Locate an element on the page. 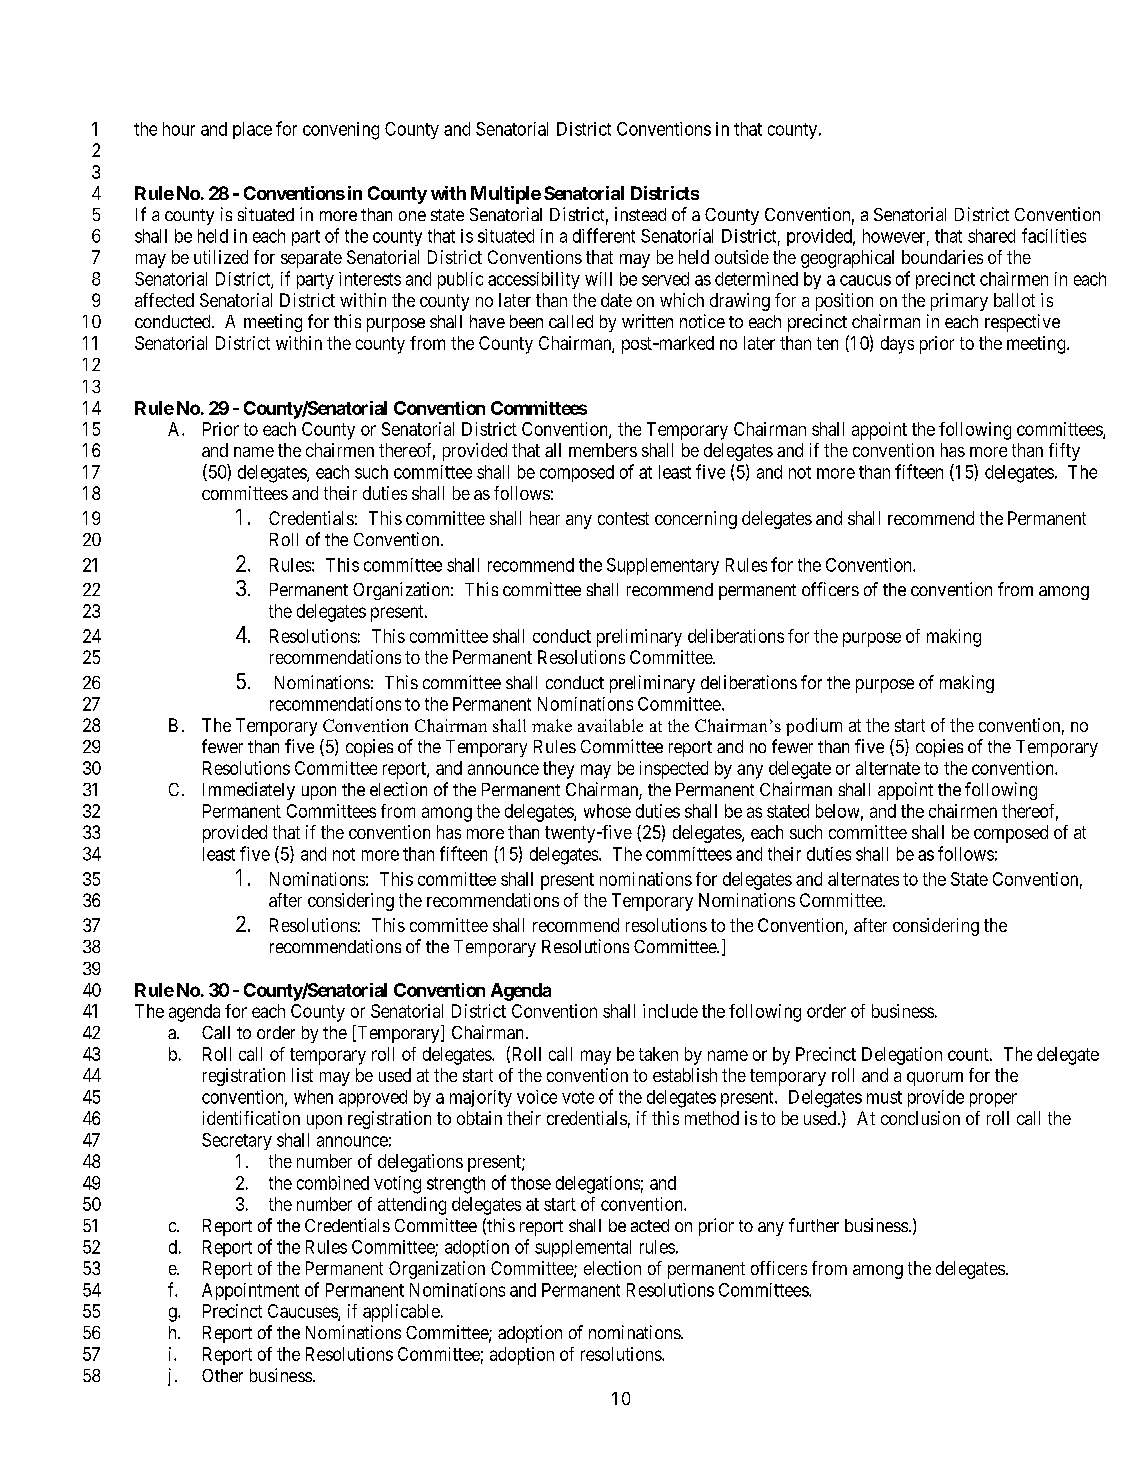 Image resolution: width=1141 pixels, height=1477 pixels. Supplementary is located at coordinates (663, 566).
